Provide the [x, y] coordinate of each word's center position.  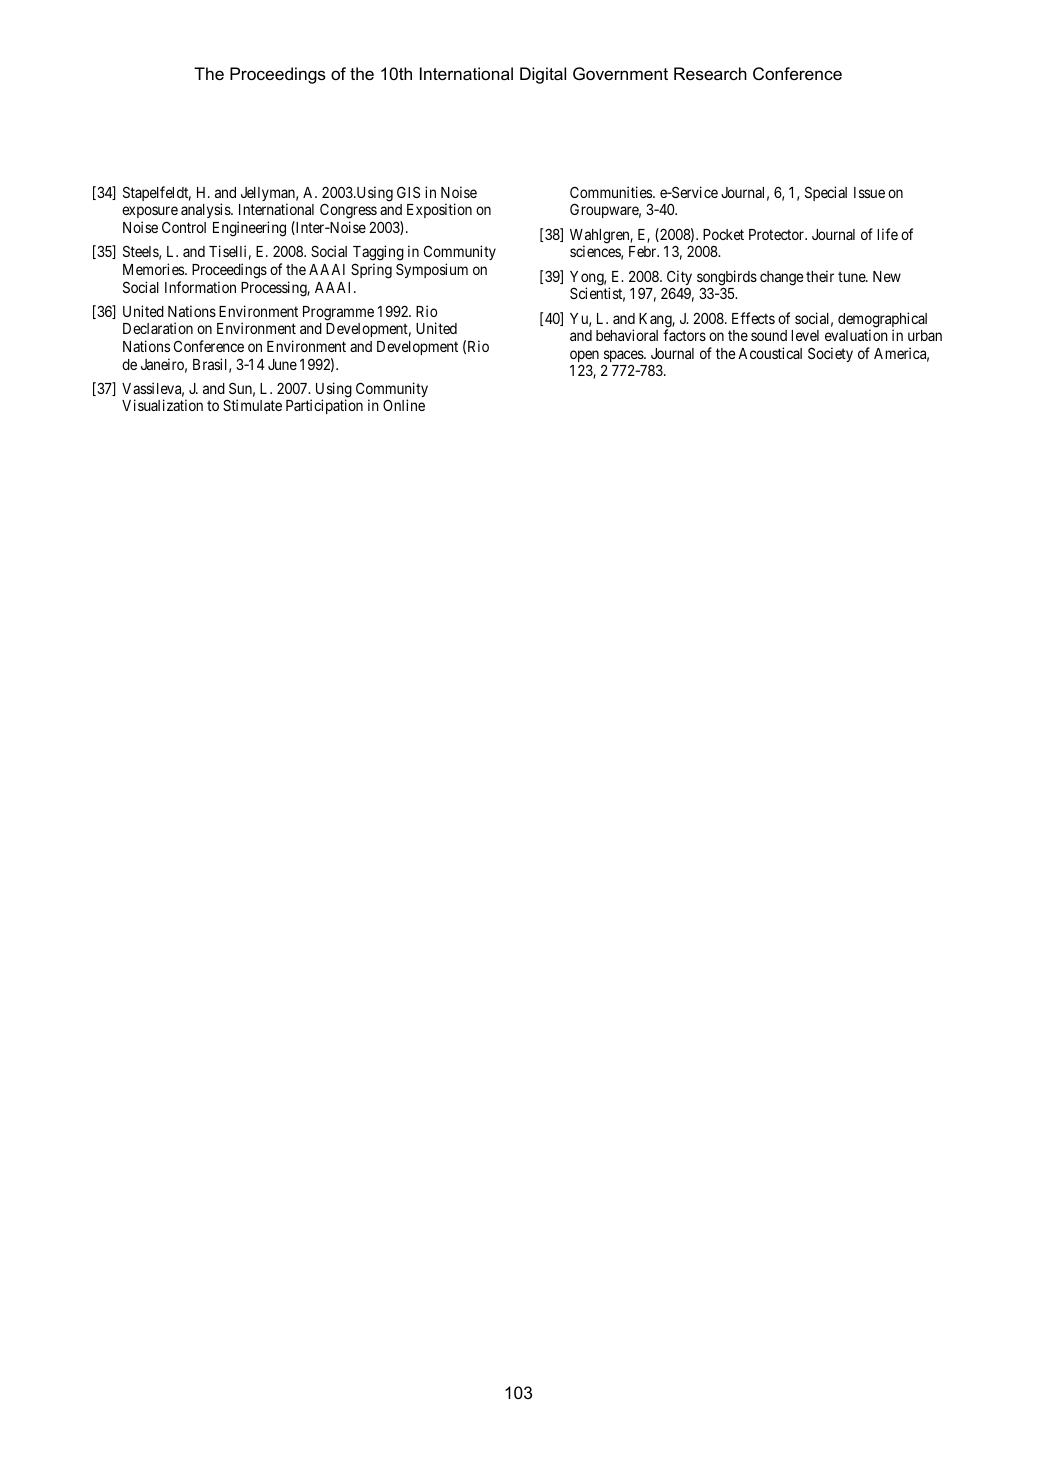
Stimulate [252, 405]
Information [200, 287]
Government [620, 73]
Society [830, 354]
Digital [543, 75]
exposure [150, 214]
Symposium [432, 270]
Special [826, 193]
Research [710, 73]
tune [852, 276]
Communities [612, 192]
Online [404, 405]
